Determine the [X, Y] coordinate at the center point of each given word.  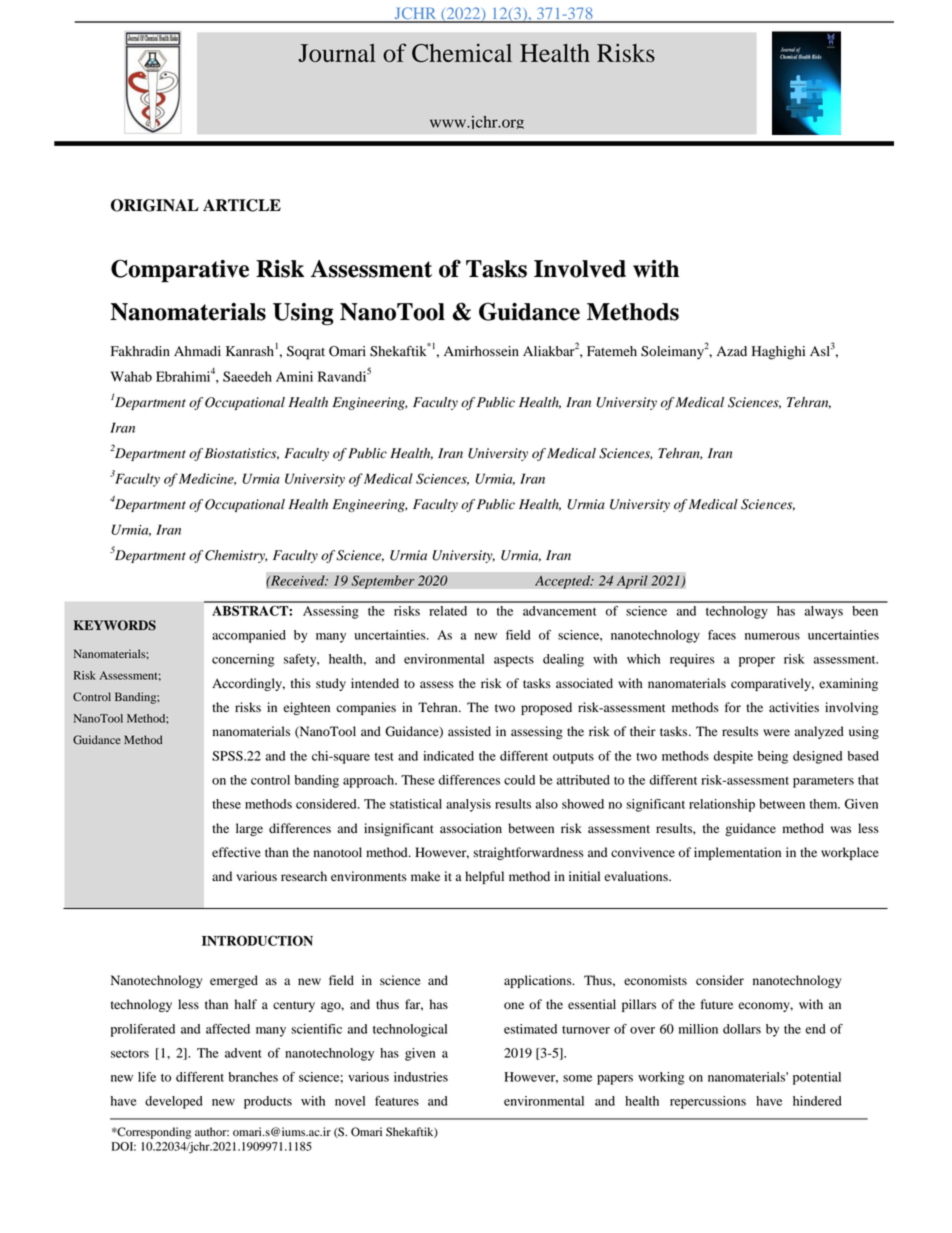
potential [817, 1078]
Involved [580, 269]
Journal [337, 53]
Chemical [462, 53]
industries [421, 1077]
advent [243, 1053]
